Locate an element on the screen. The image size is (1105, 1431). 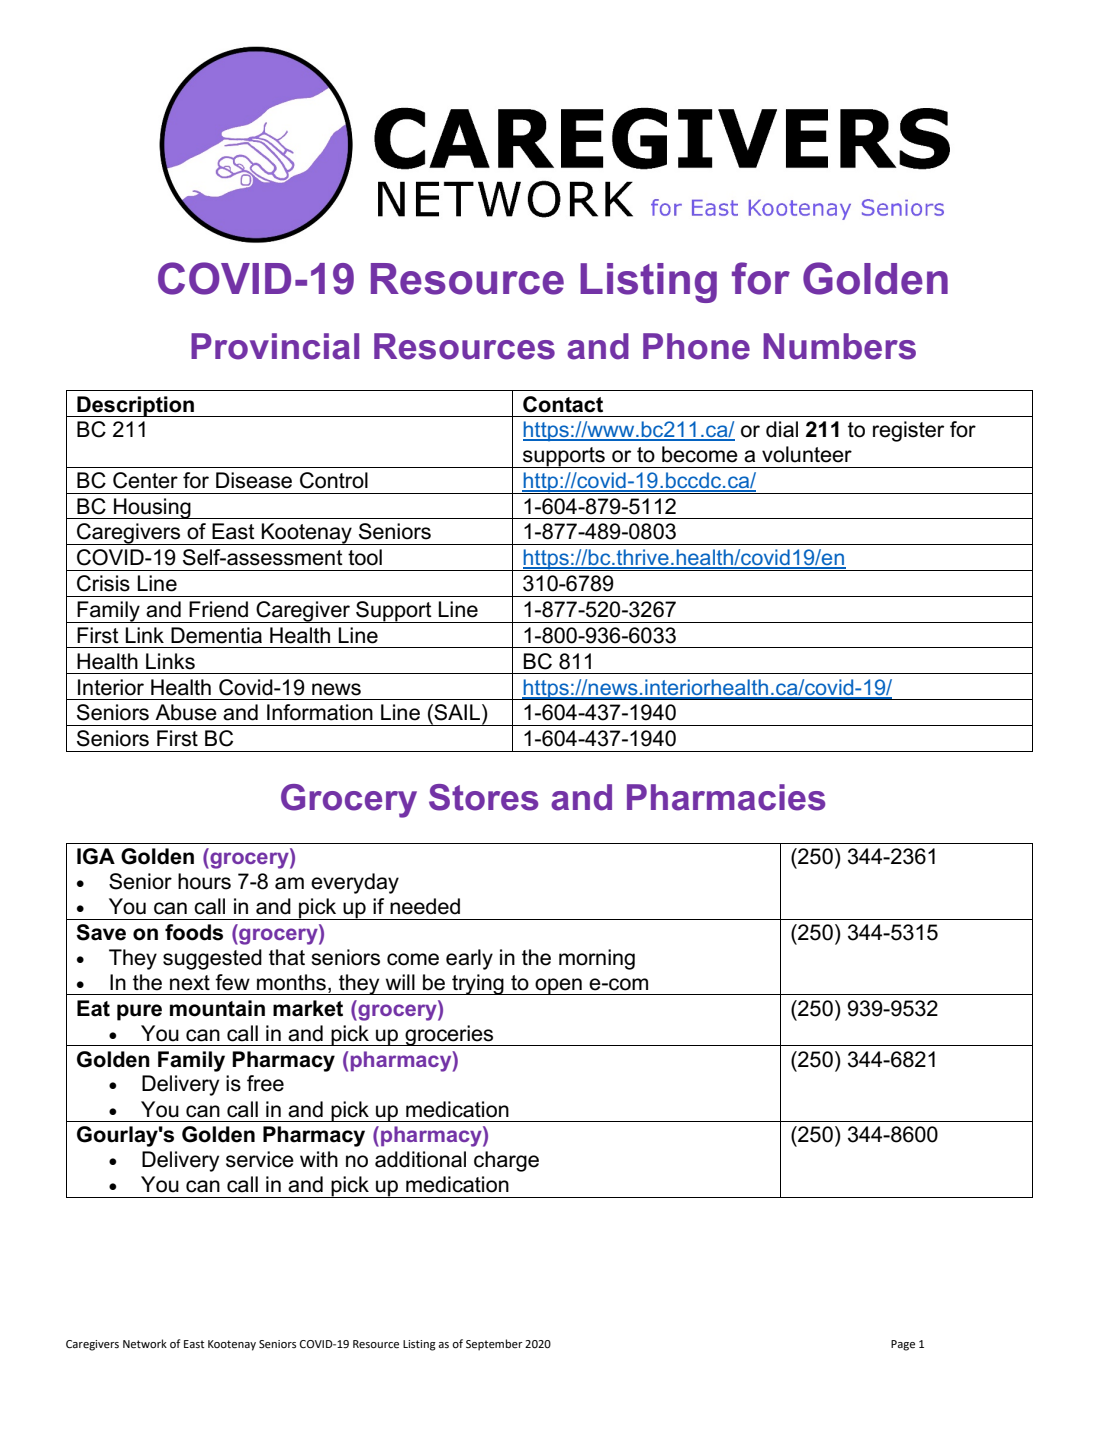
Contact is located at coordinates (563, 404).
